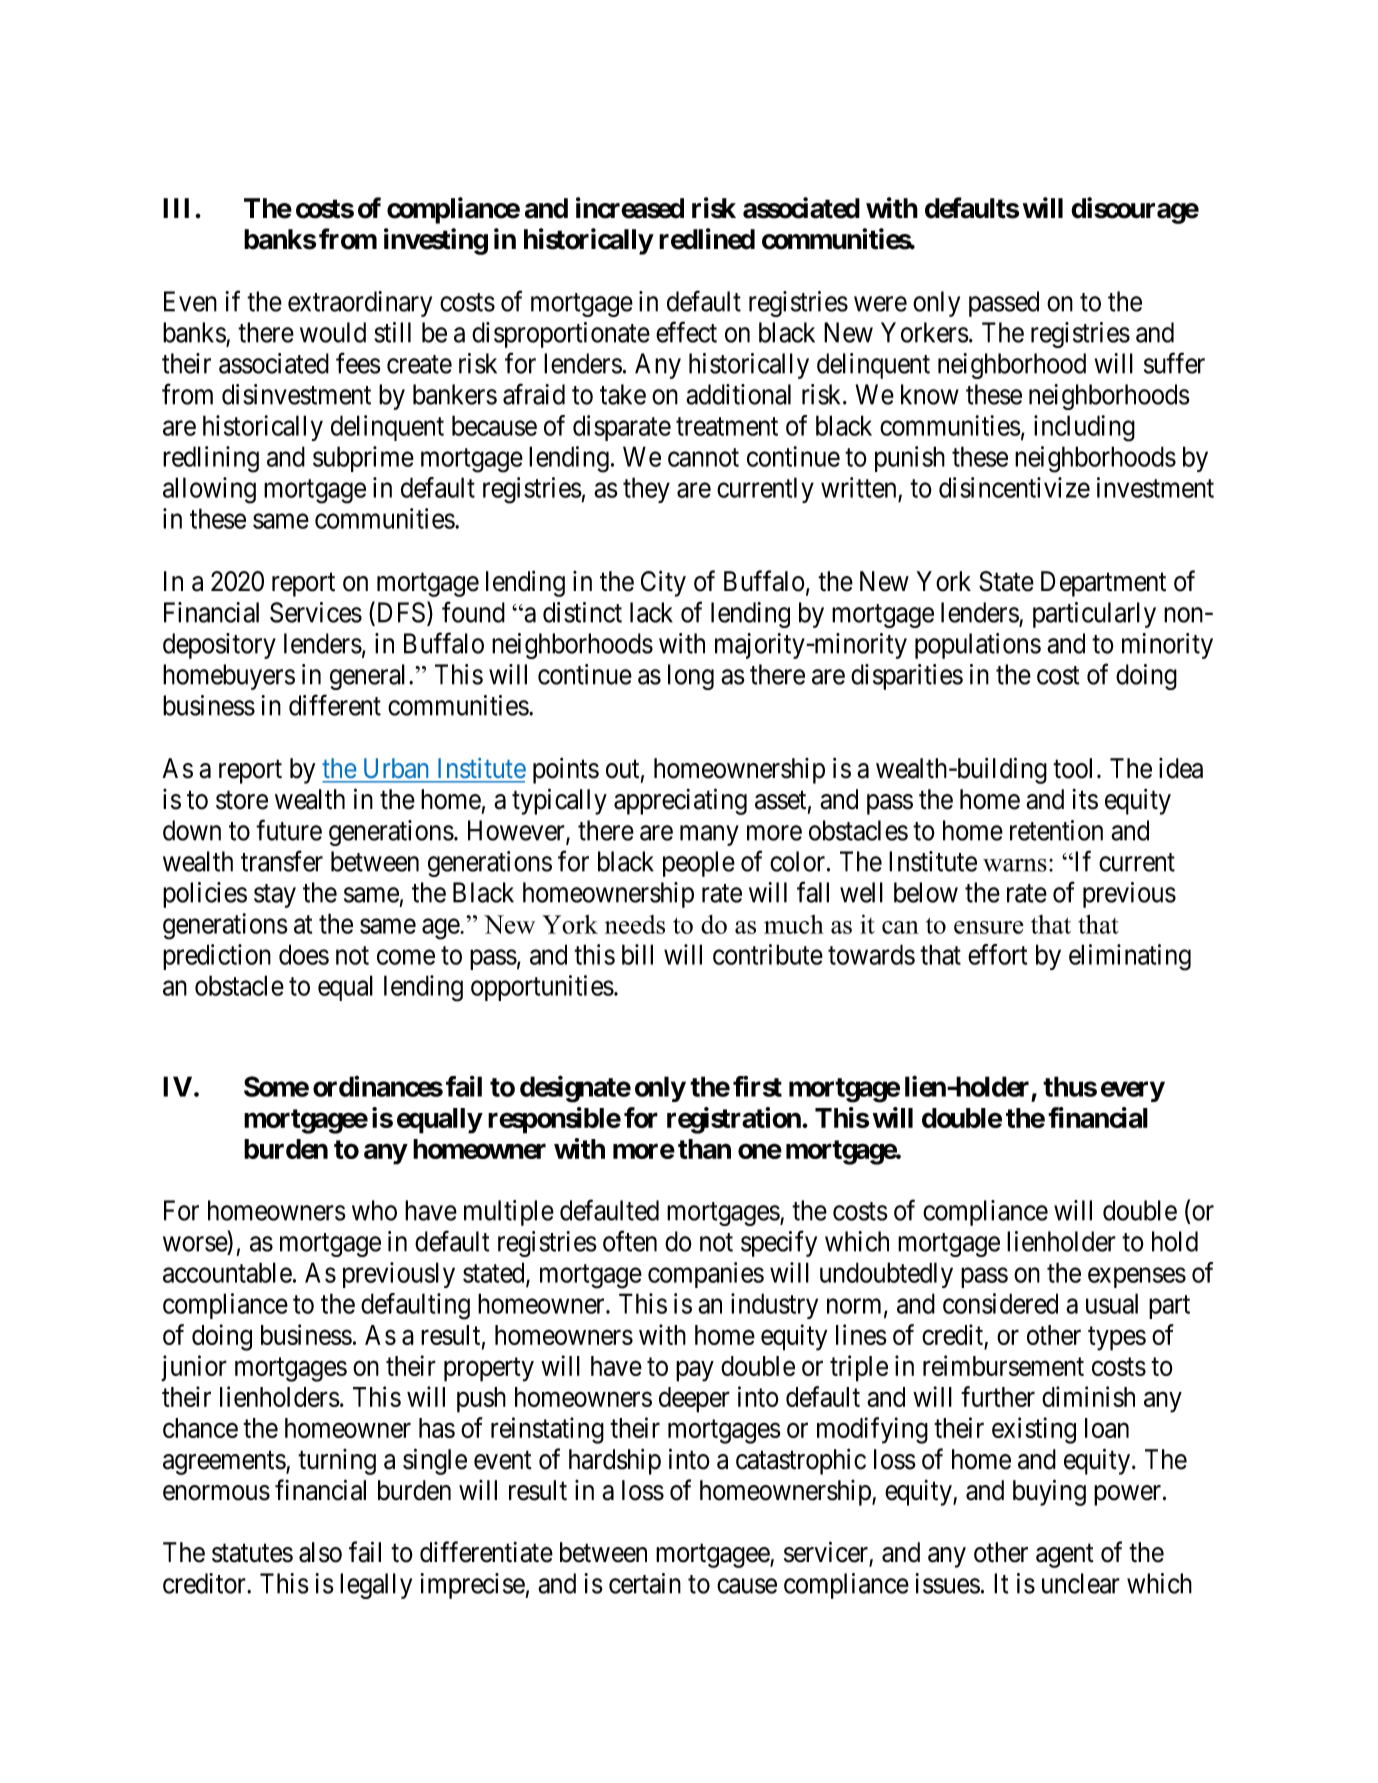 This screenshot has height=1783, width=1378. Describe the element at coordinates (735, 1120) in the screenshot. I see `registration` at that location.
